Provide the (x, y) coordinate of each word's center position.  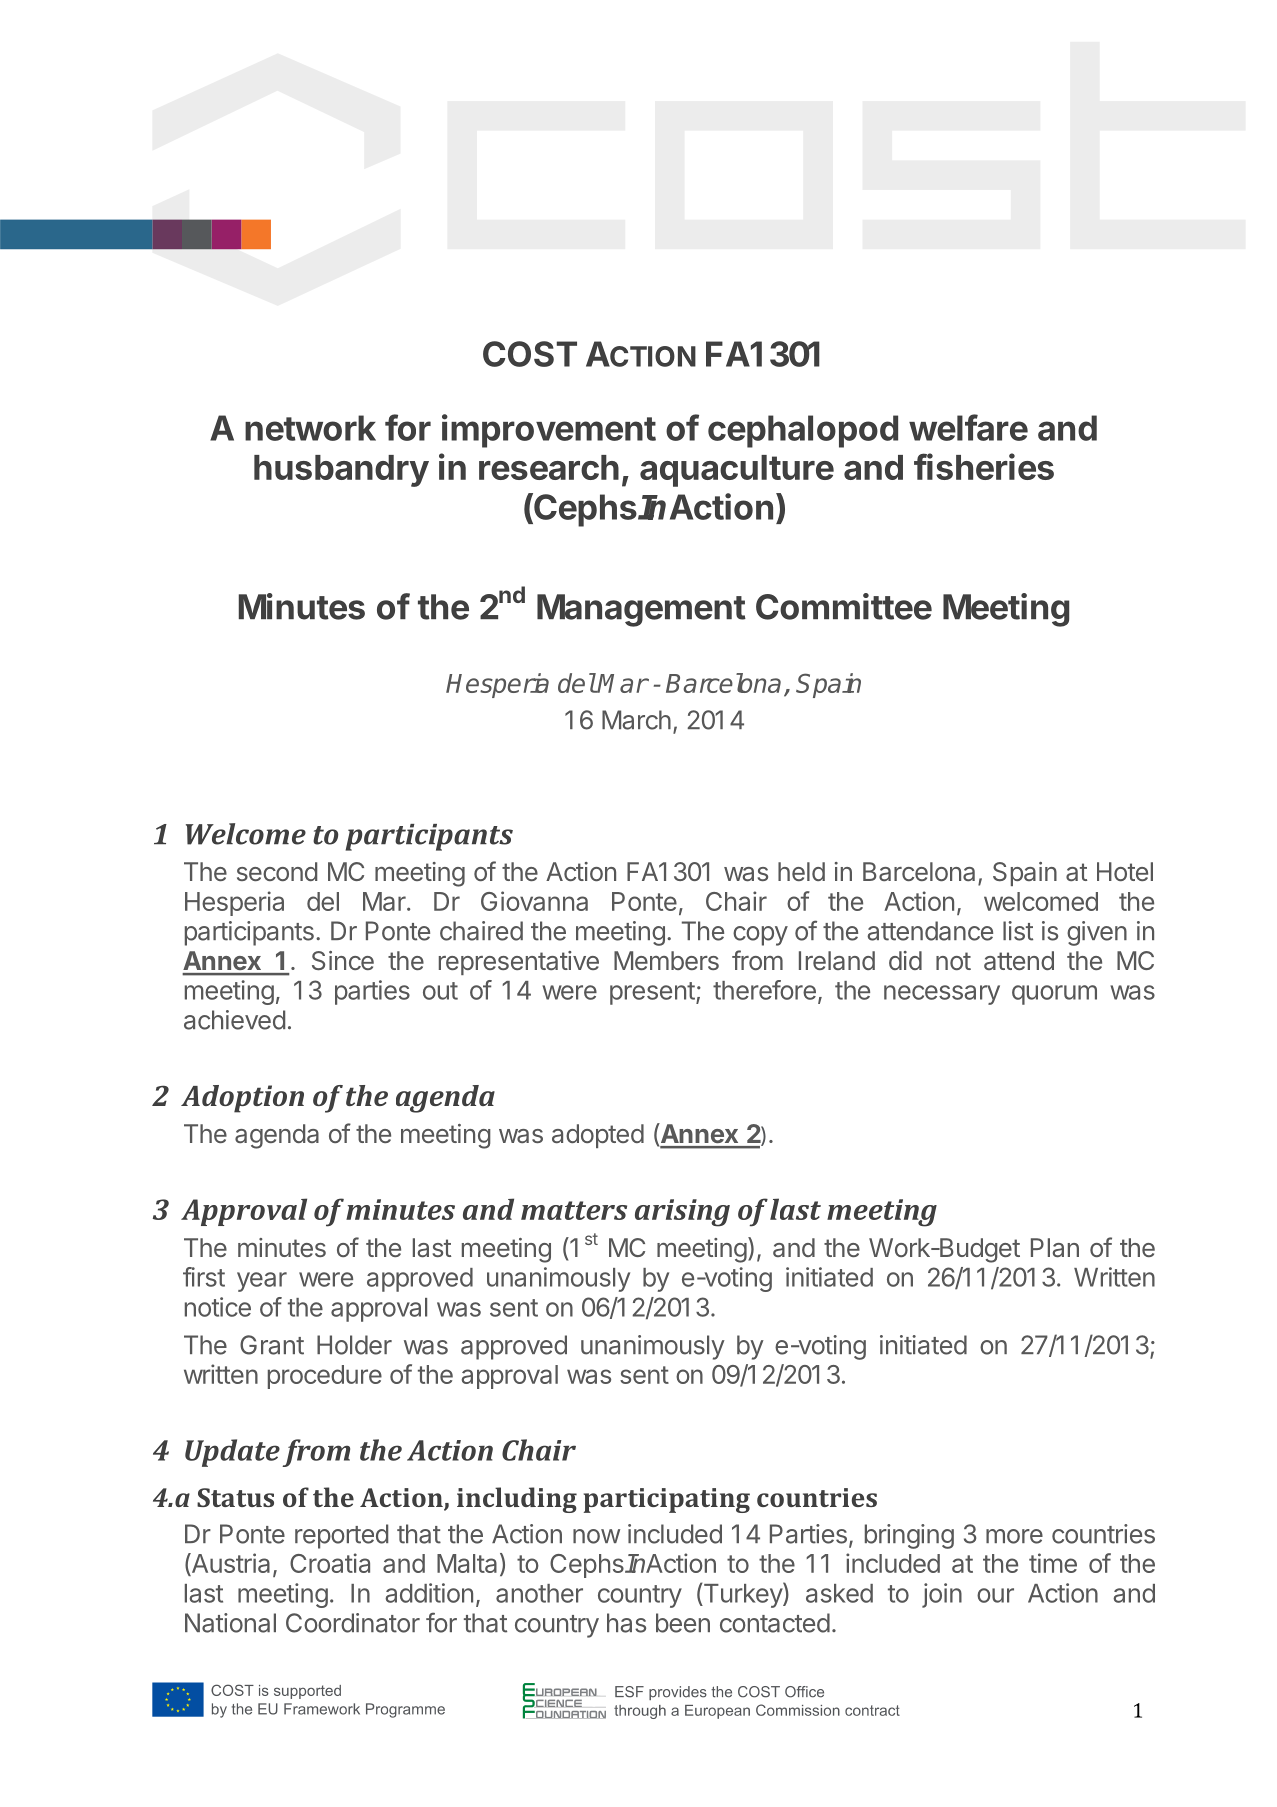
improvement (549, 431)
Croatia (330, 1563)
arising (682, 1213)
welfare (968, 427)
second (277, 871)
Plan (1055, 1248)
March (636, 720)
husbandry (341, 471)
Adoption (242, 1099)
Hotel (1125, 871)
